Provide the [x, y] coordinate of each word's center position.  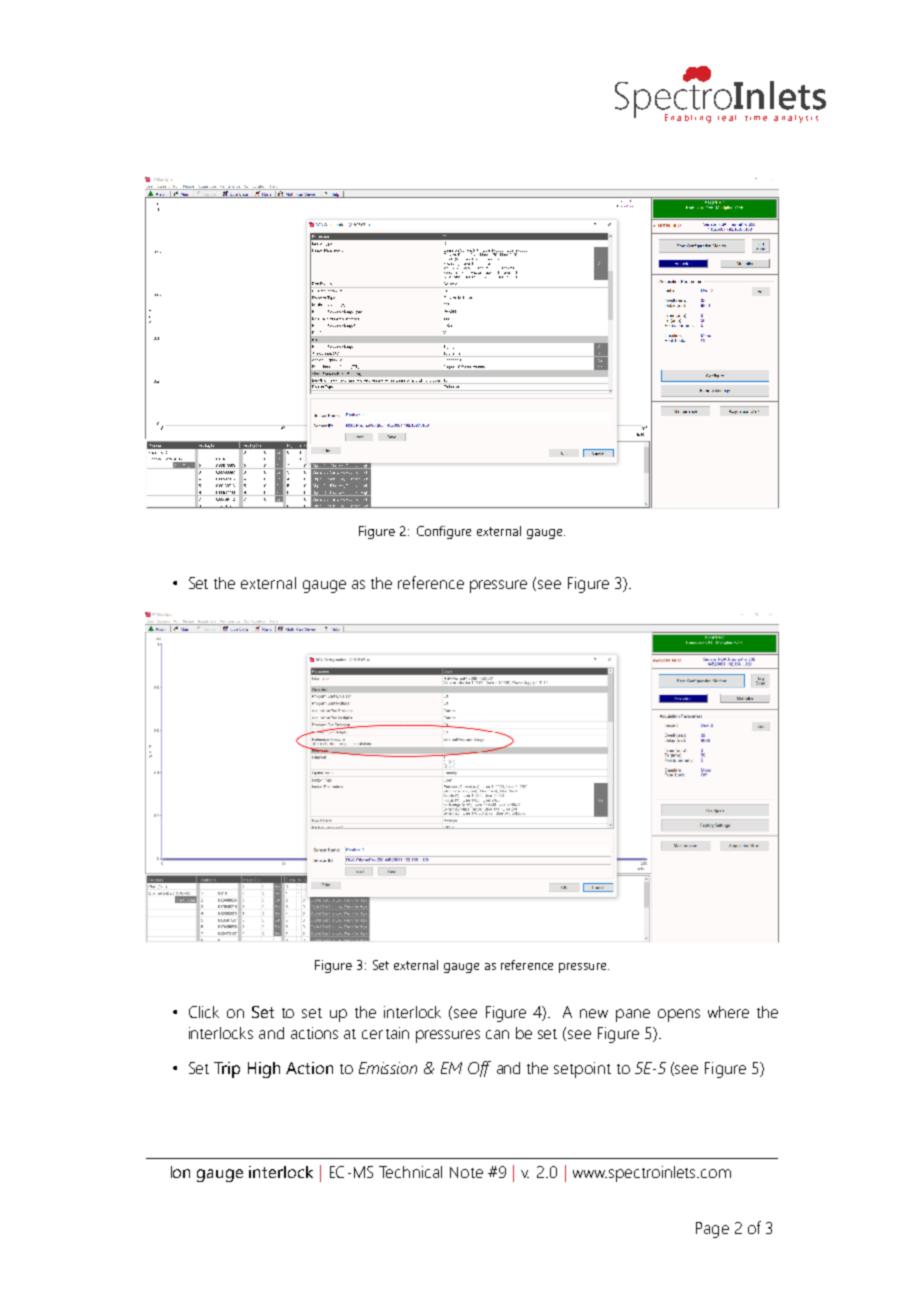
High [264, 1070]
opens [679, 1015]
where [728, 1012]
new [594, 1013]
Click [204, 1012]
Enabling [688, 118]
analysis [796, 119]
